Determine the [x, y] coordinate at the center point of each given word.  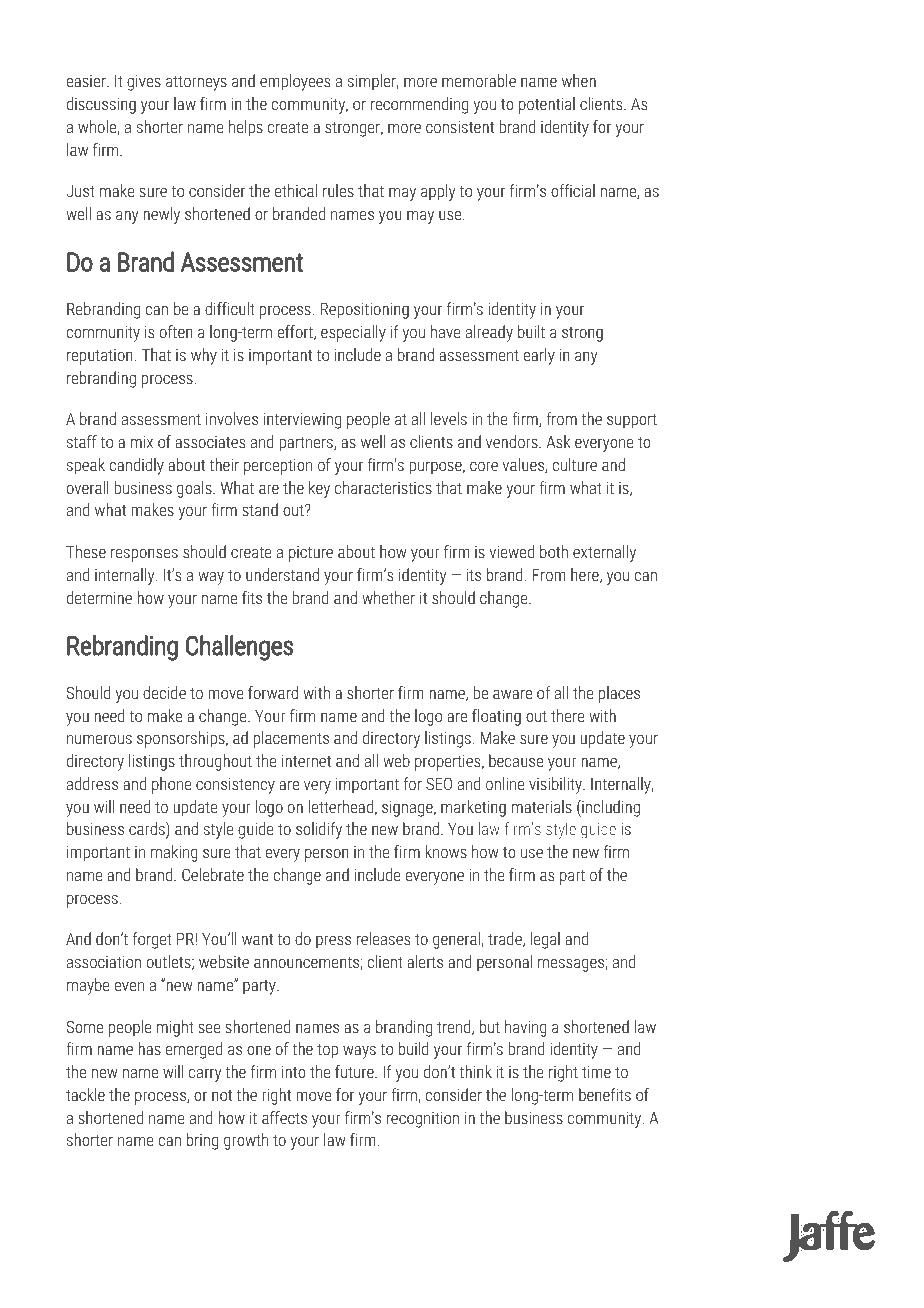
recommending [419, 105]
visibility [556, 785]
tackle [85, 1094]
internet [306, 761]
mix [142, 442]
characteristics [383, 487]
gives [144, 83]
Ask [558, 441]
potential [547, 105]
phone [172, 785]
